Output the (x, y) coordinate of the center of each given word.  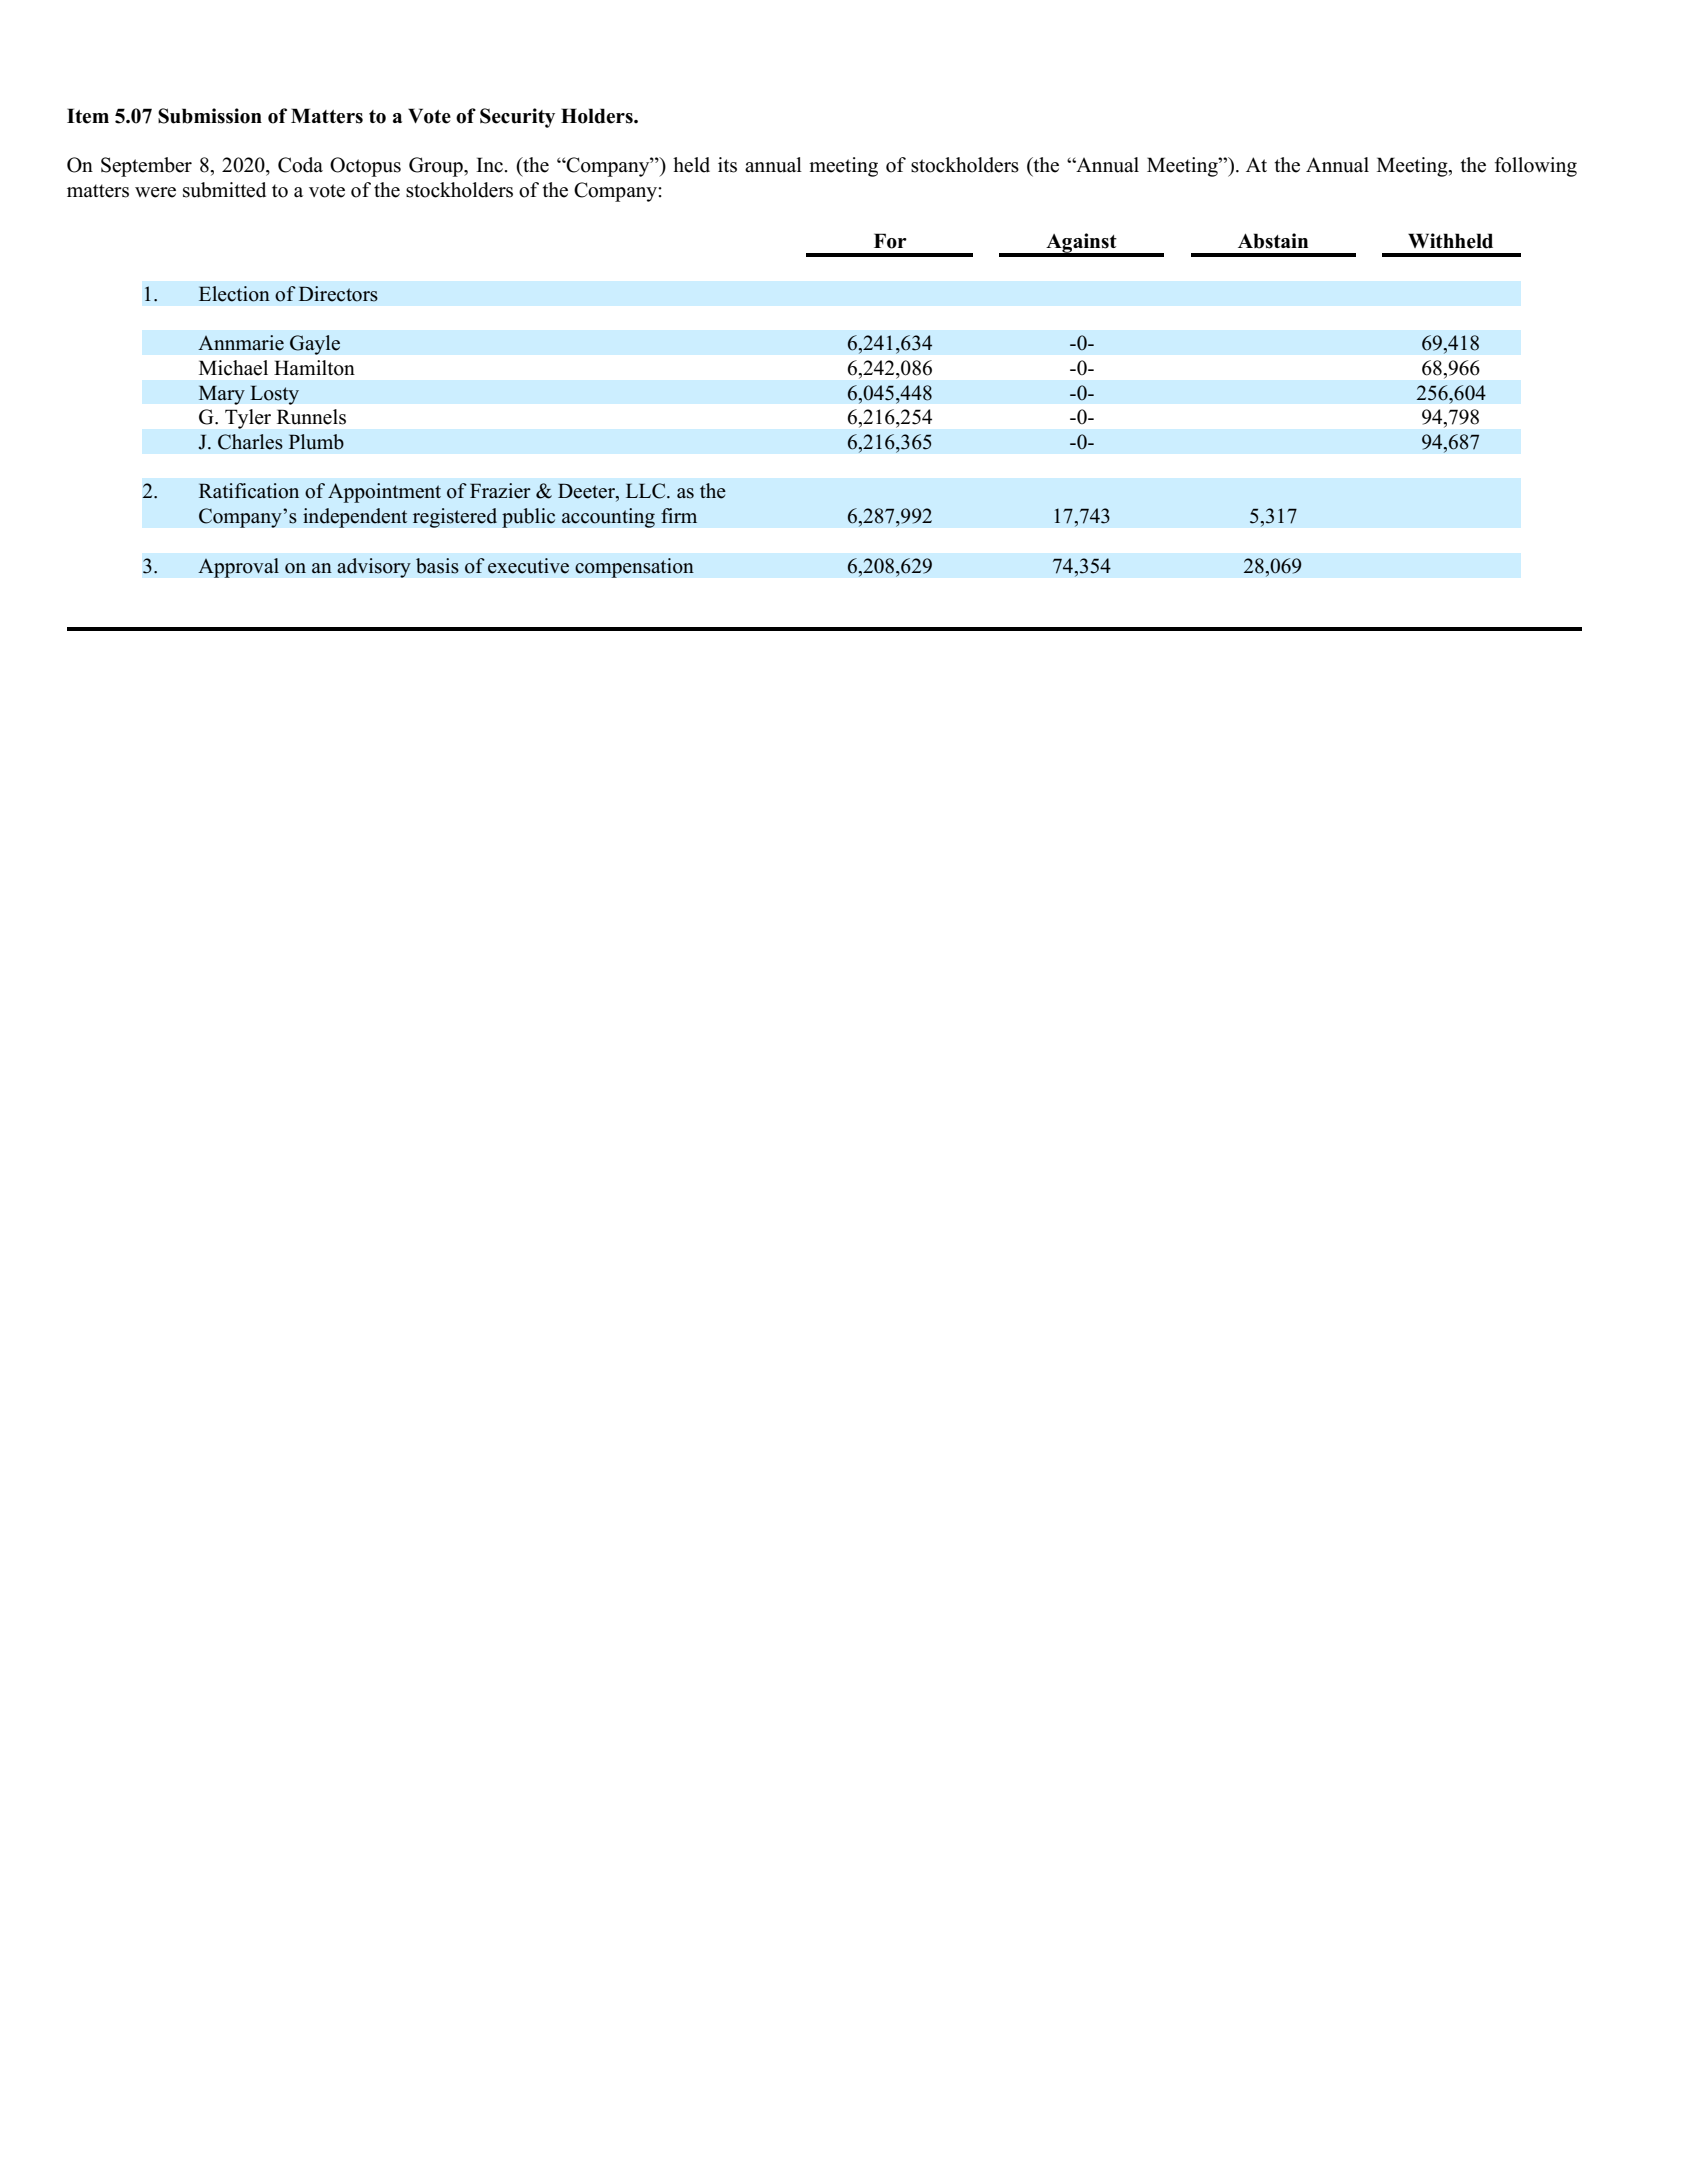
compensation (634, 568)
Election (234, 294)
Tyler (248, 419)
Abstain (1273, 241)
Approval (238, 568)
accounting (608, 518)
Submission (210, 116)
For (890, 241)
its (727, 165)
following (1536, 167)
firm (679, 515)
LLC (647, 491)
